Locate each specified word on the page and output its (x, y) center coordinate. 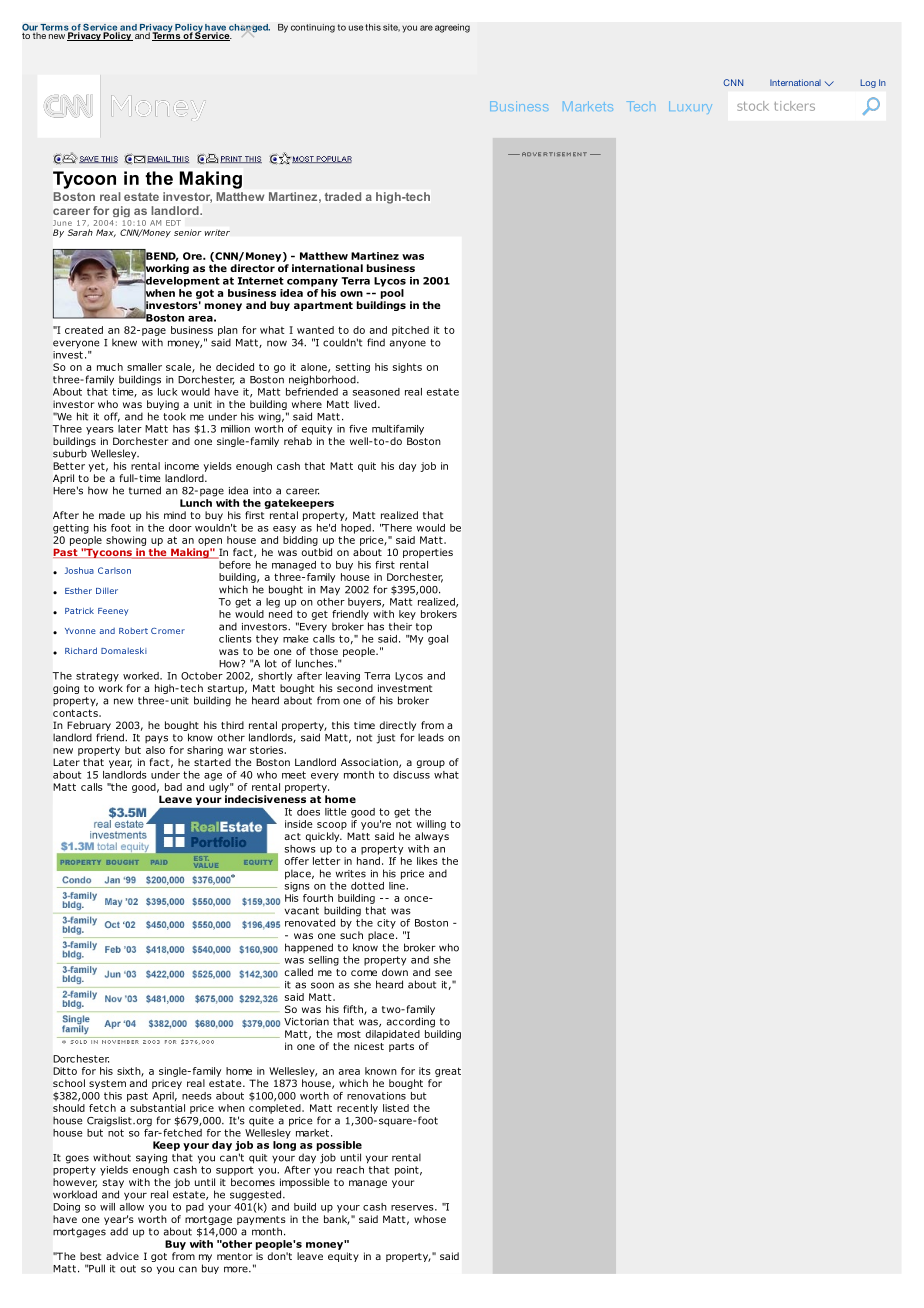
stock (753, 106)
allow (132, 1205)
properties (428, 553)
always (432, 837)
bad (173, 787)
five (358, 429)
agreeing (452, 28)
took (174, 416)
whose (430, 1219)
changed (248, 29)
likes (427, 861)
